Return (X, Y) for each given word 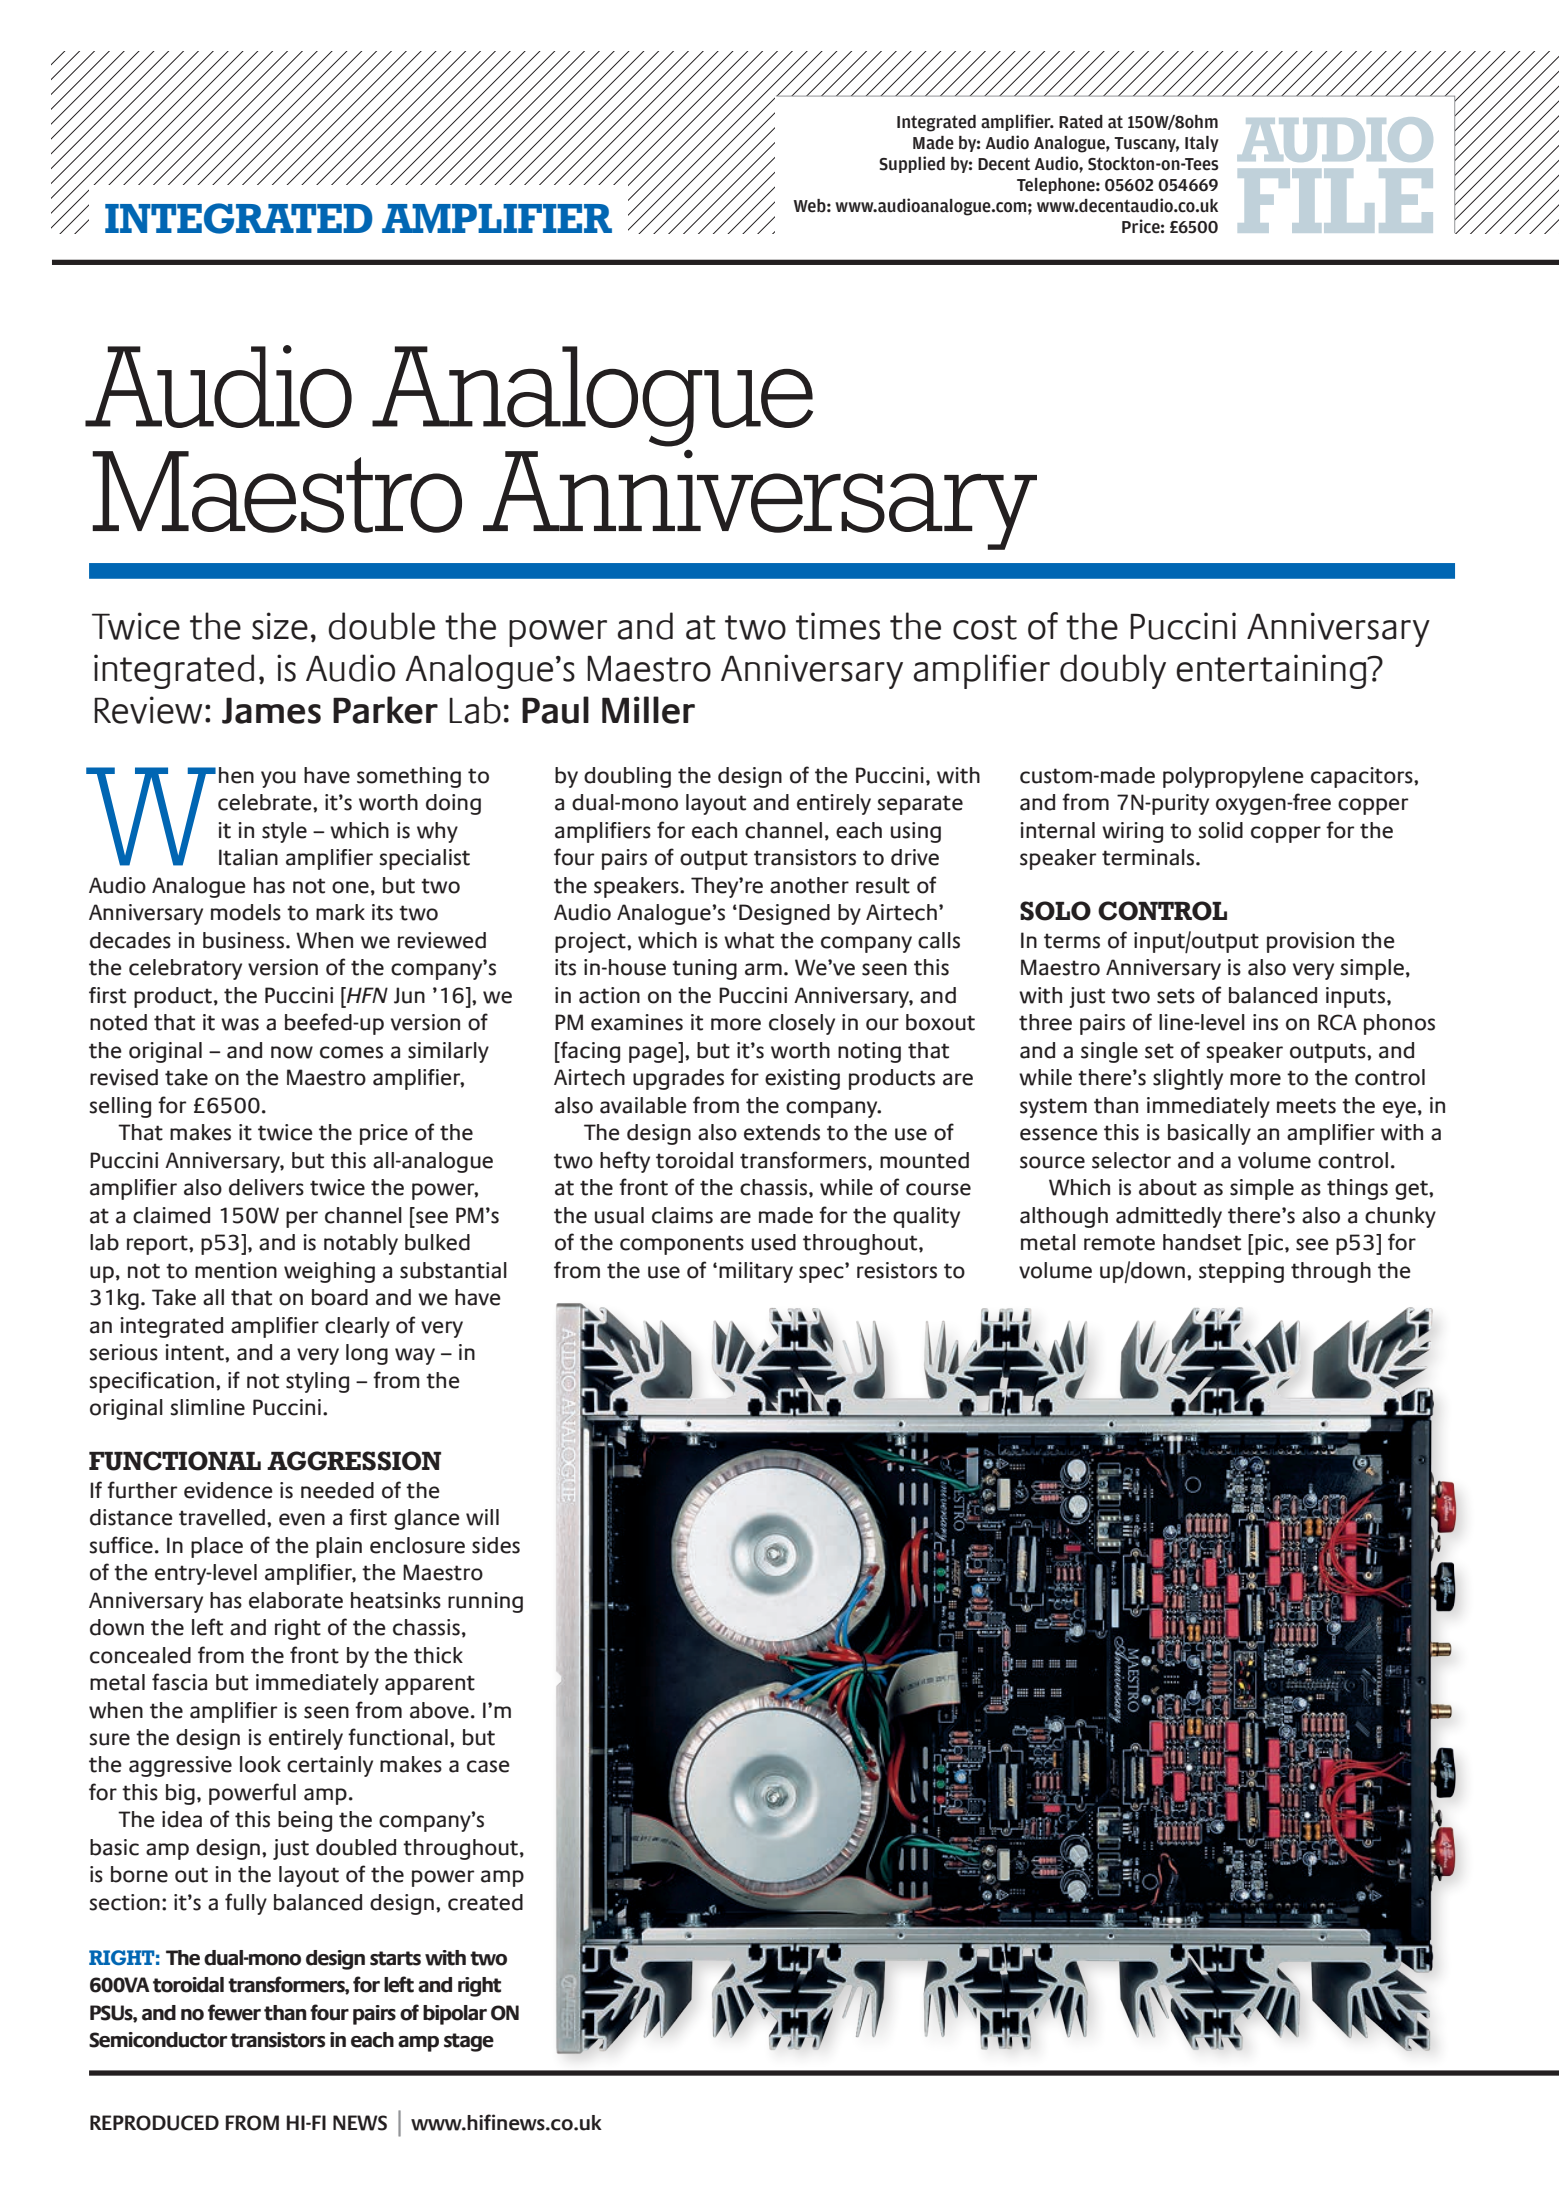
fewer (234, 2012)
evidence (228, 1490)
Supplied (912, 164)
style (284, 832)
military (756, 1272)
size (280, 626)
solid (1220, 830)
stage (469, 2042)
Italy (1202, 144)
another (809, 885)
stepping (1241, 1272)
